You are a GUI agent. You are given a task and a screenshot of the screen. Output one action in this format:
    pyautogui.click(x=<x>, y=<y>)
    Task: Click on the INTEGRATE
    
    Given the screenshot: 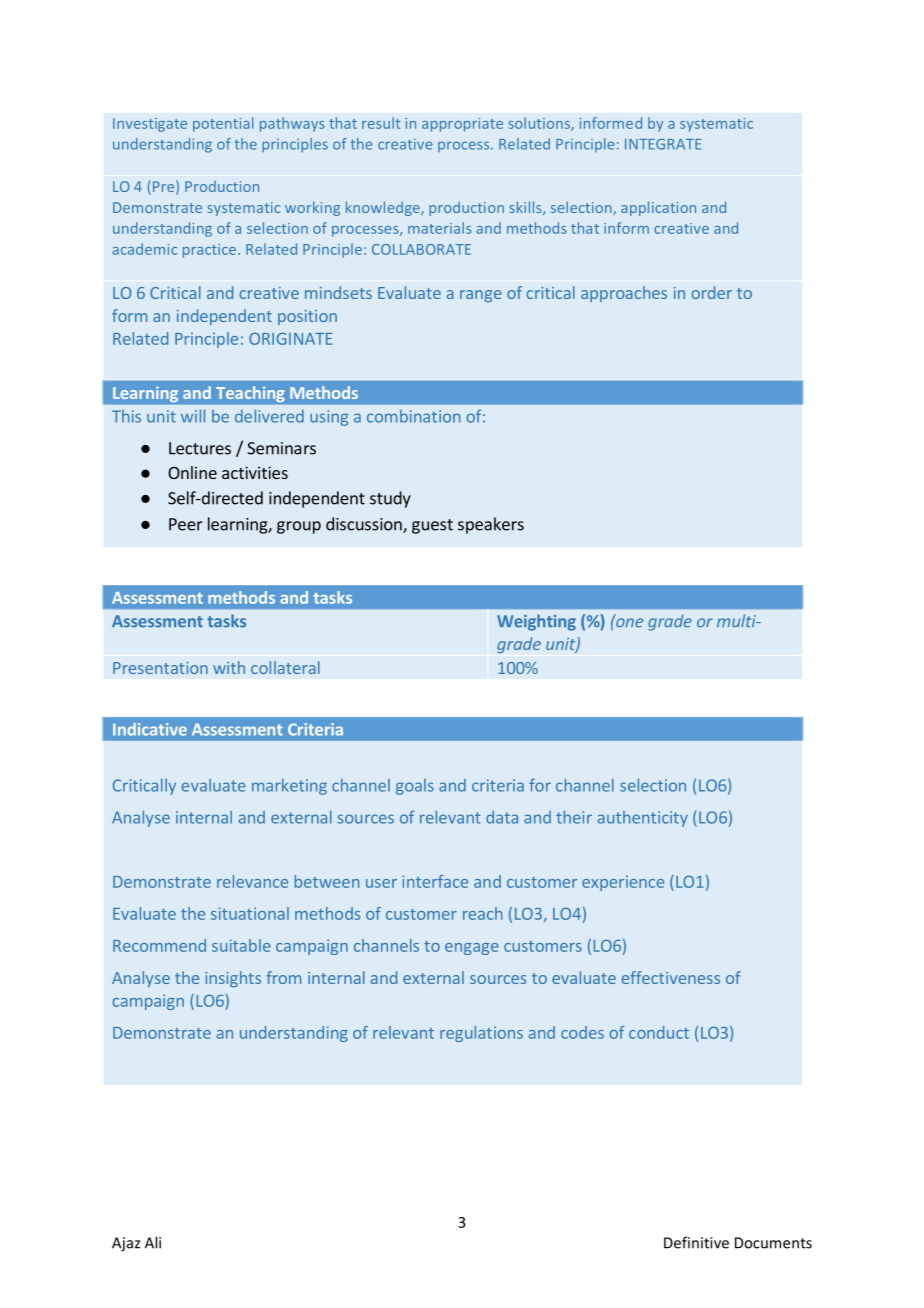 What is the action you would take?
    pyautogui.click(x=663, y=144)
